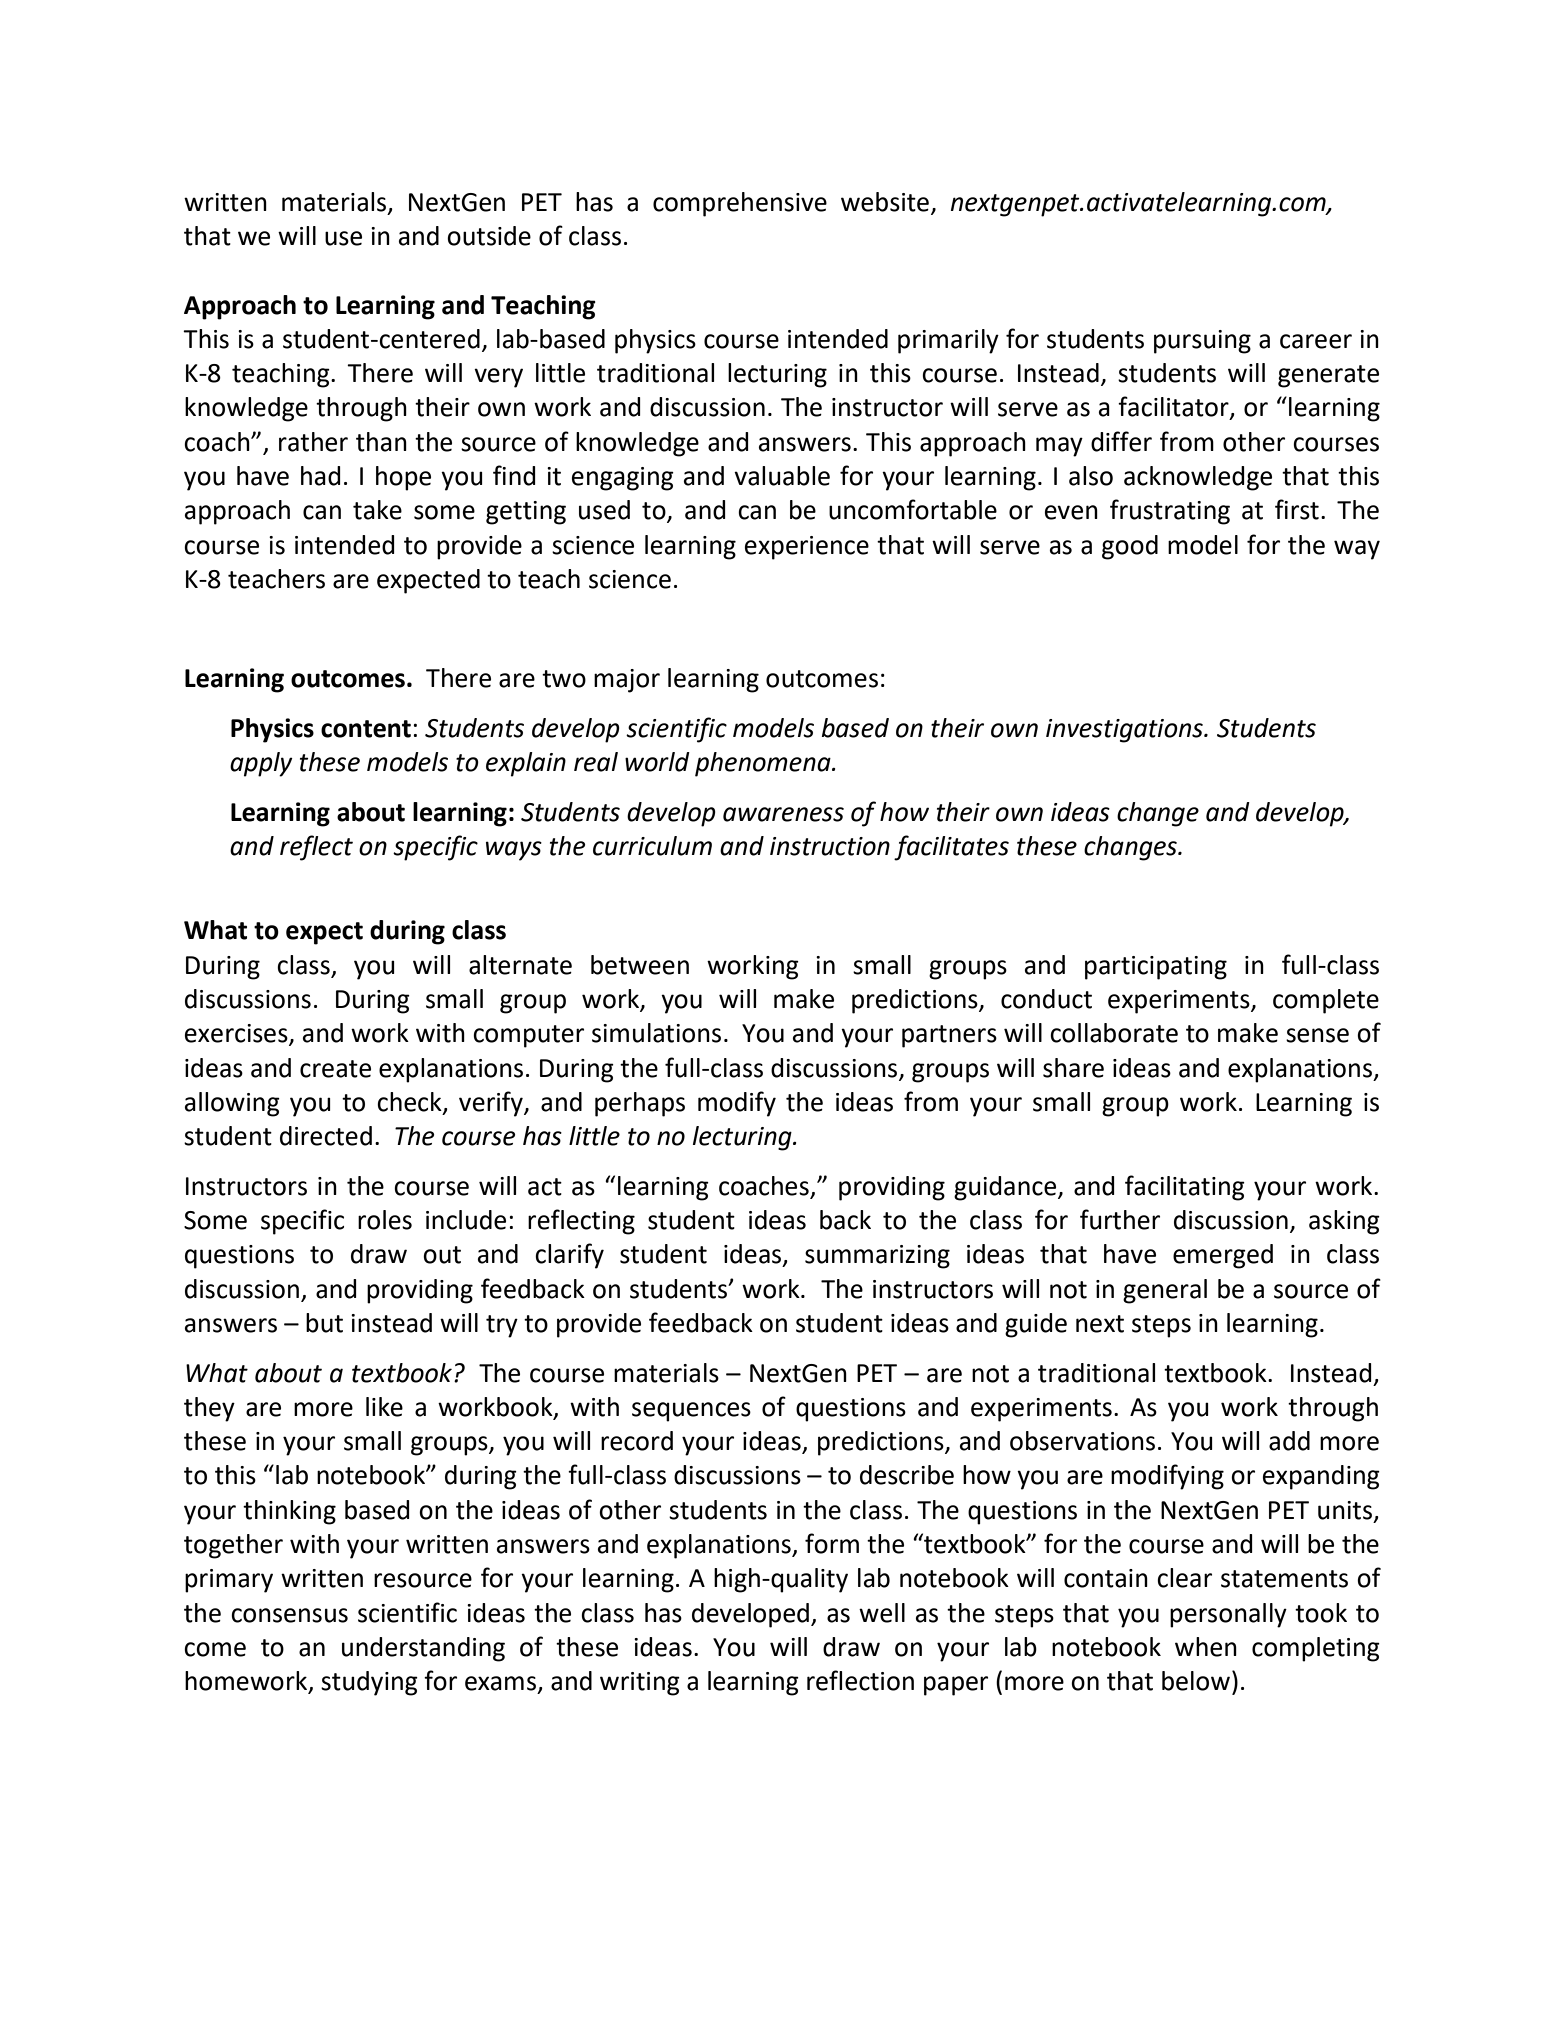 The image size is (1564, 2024). What do you see at coordinates (877, 1257) in the document?
I see `summarizing` at bounding box center [877, 1257].
